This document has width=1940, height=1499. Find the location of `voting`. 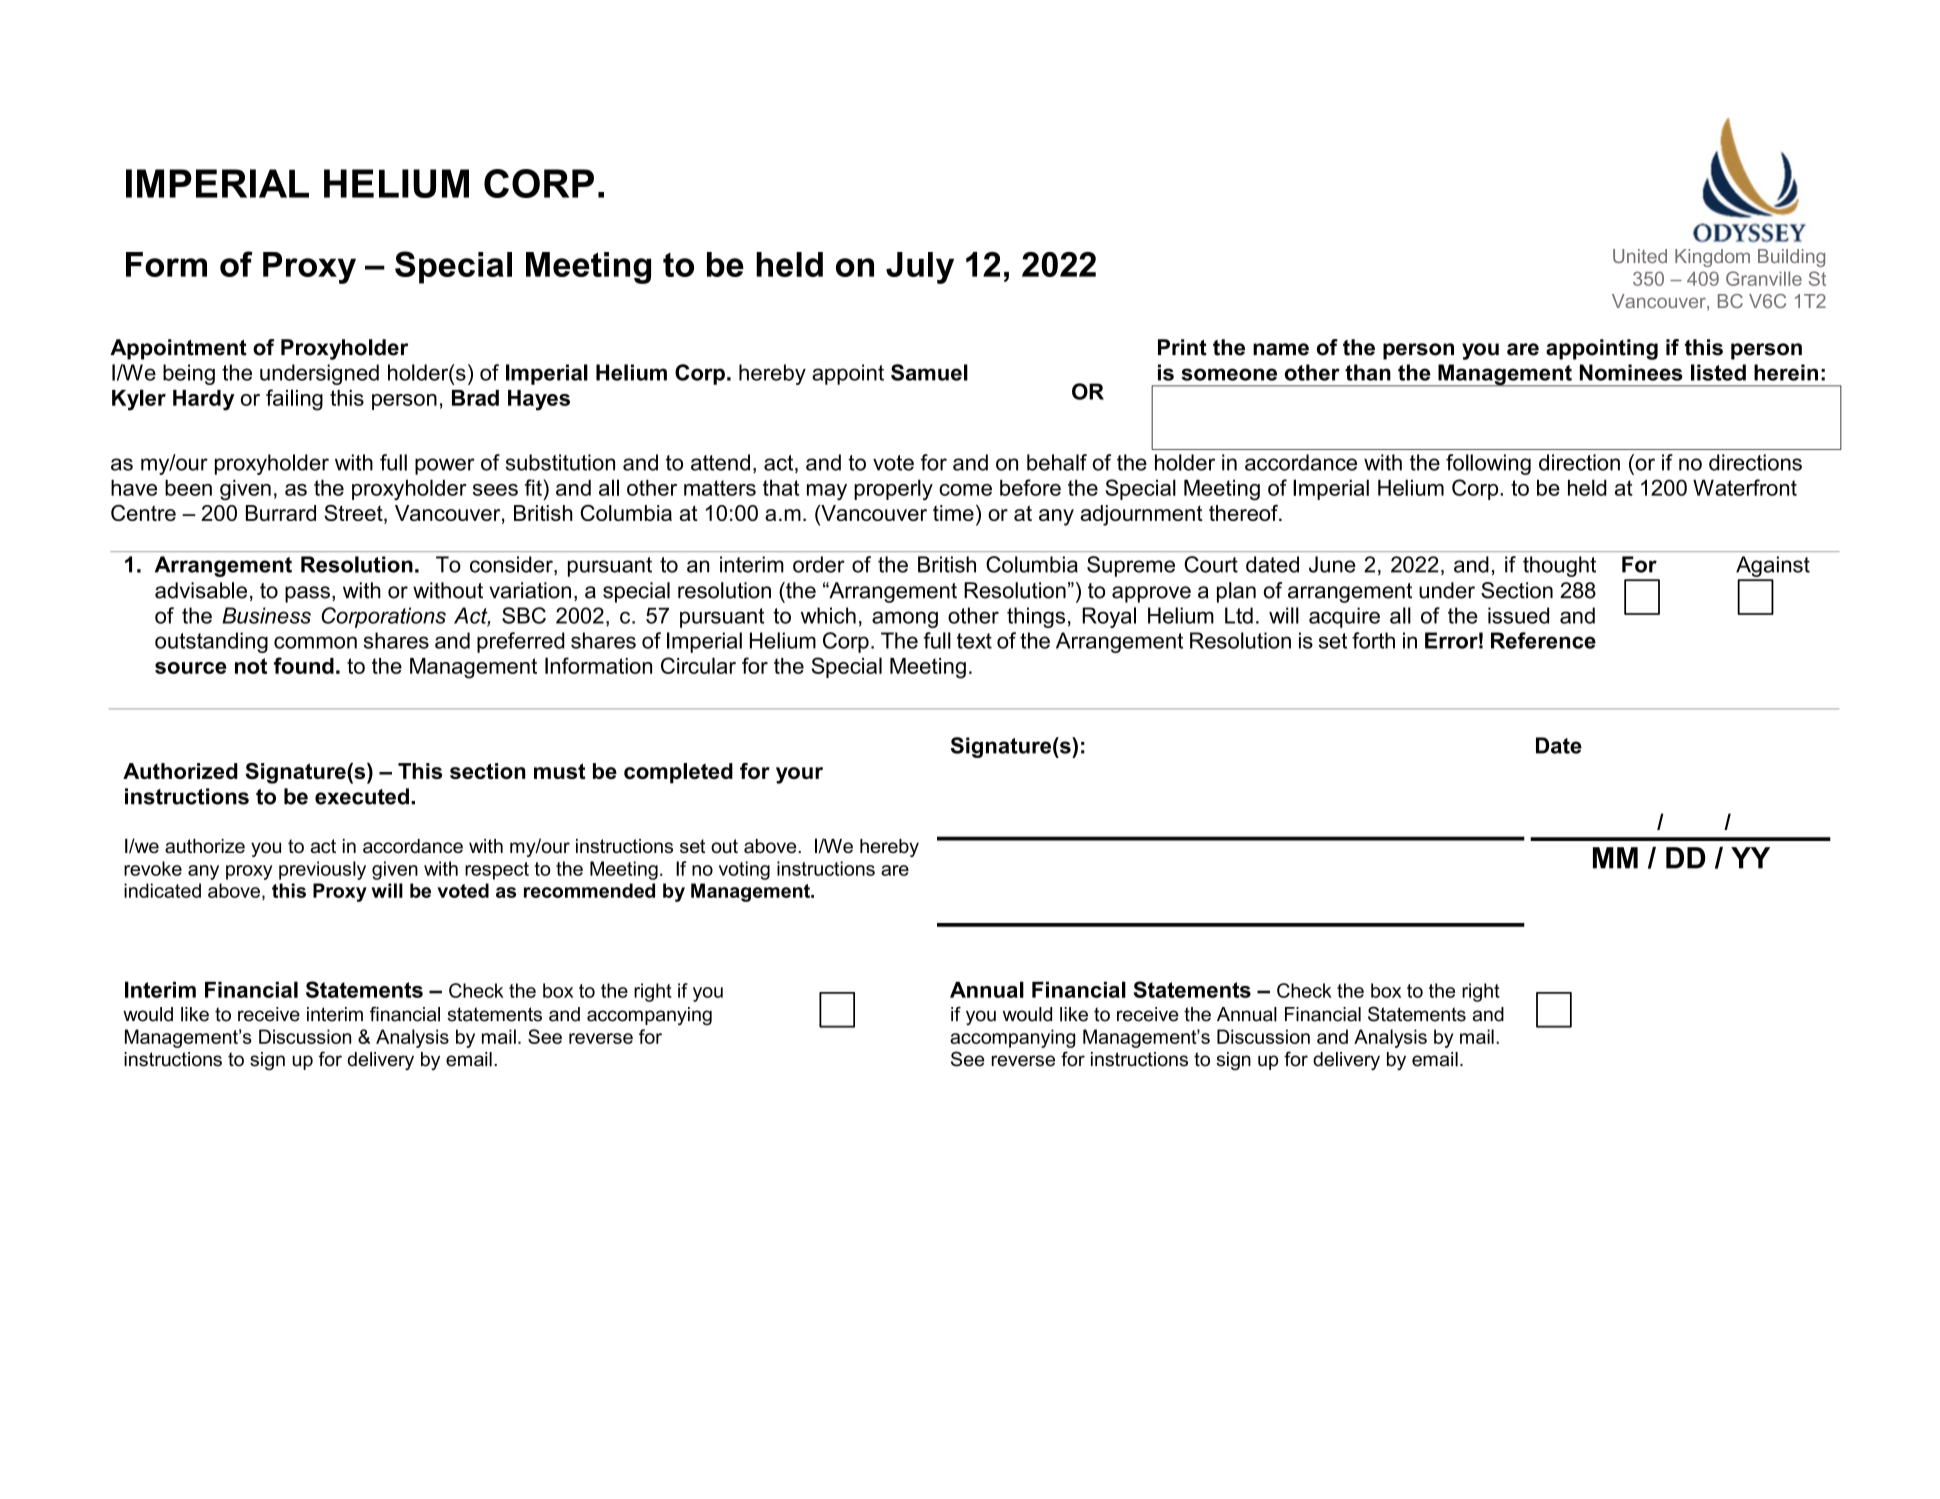

voting is located at coordinates (744, 870).
